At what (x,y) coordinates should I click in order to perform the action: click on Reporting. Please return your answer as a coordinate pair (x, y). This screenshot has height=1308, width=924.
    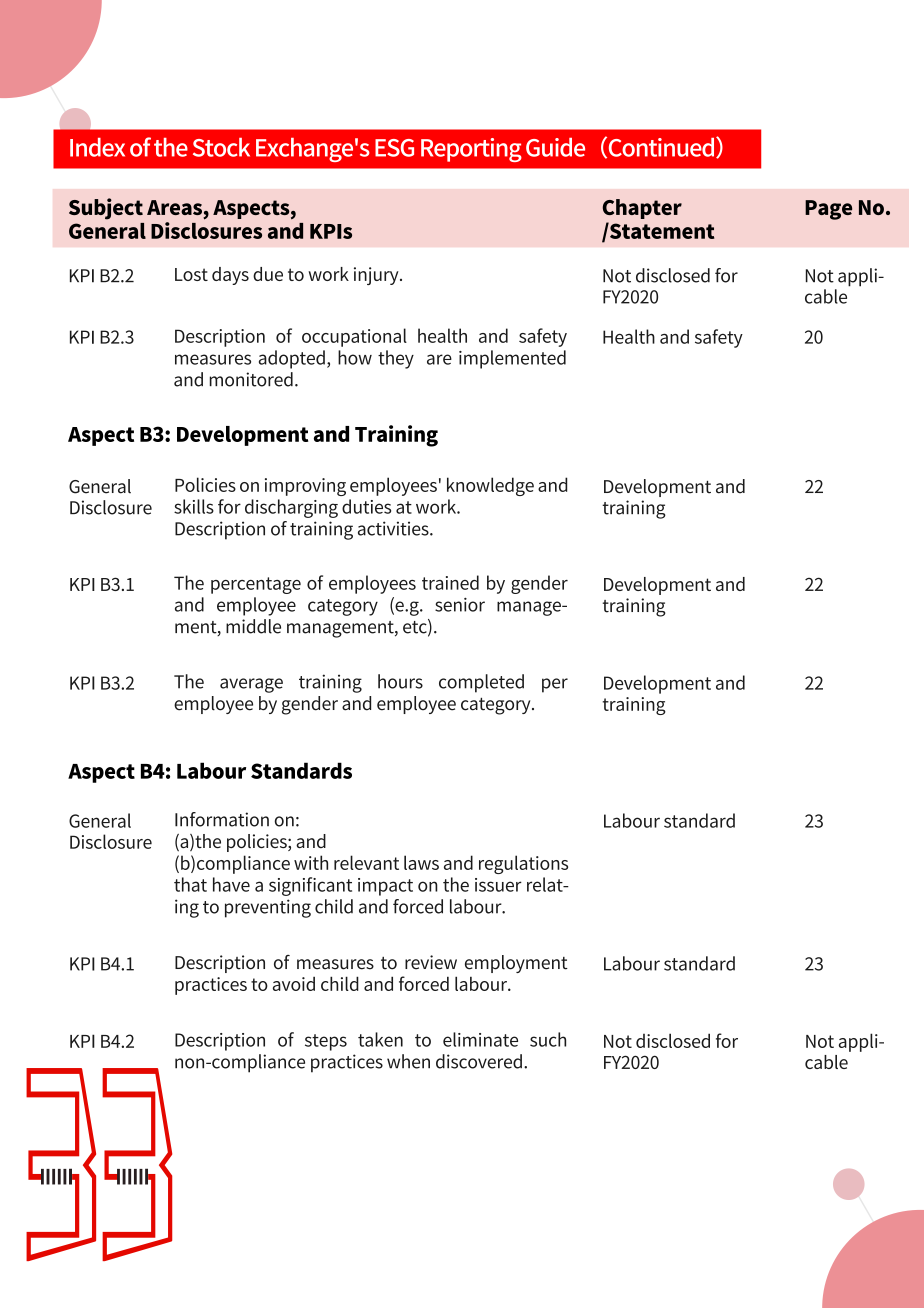
    Looking at the image, I should click on (471, 150).
